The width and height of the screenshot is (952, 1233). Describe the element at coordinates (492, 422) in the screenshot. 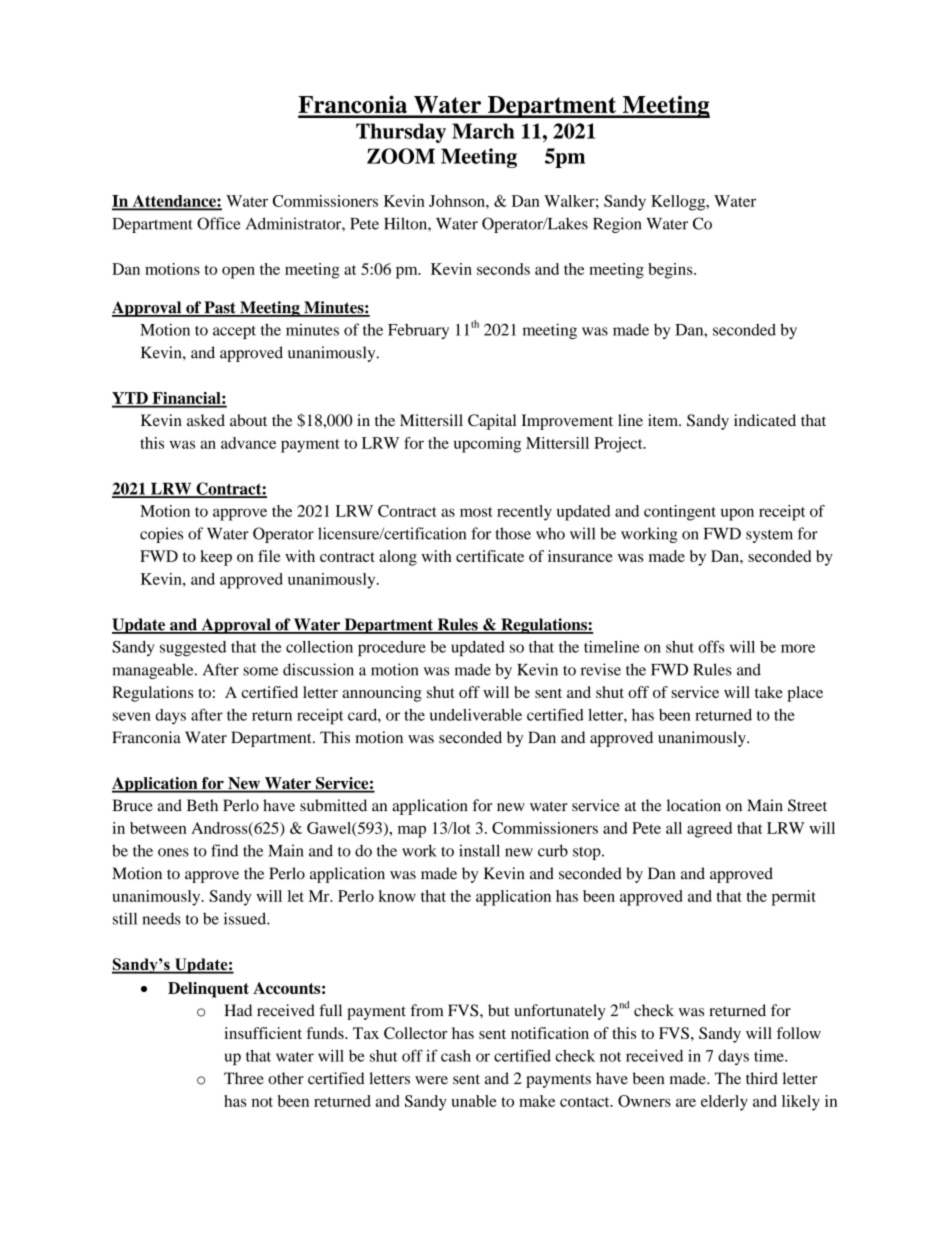

I see `Capital` at that location.
